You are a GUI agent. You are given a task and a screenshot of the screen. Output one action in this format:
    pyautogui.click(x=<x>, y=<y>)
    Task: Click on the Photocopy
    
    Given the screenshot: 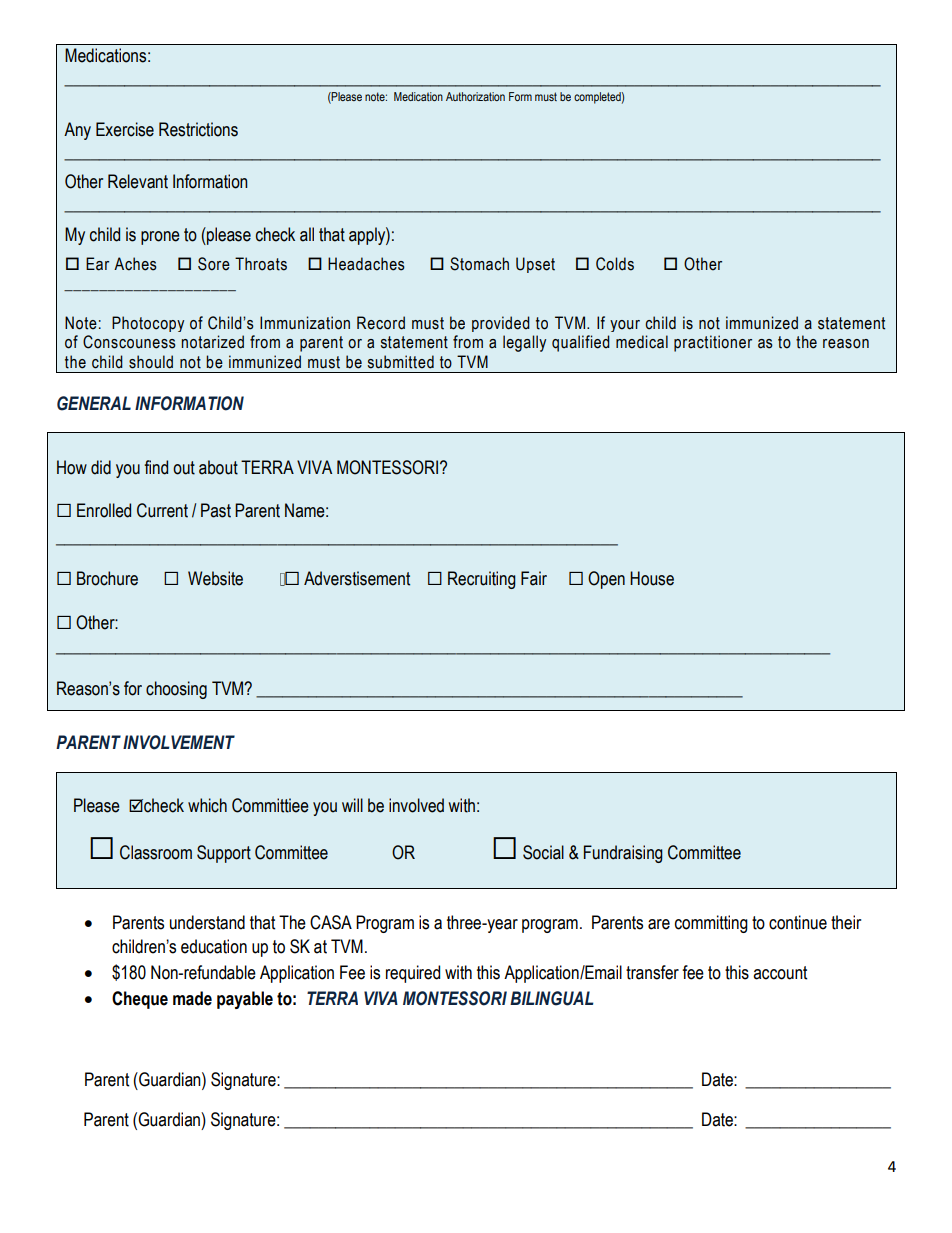 What is the action you would take?
    pyautogui.click(x=148, y=324)
